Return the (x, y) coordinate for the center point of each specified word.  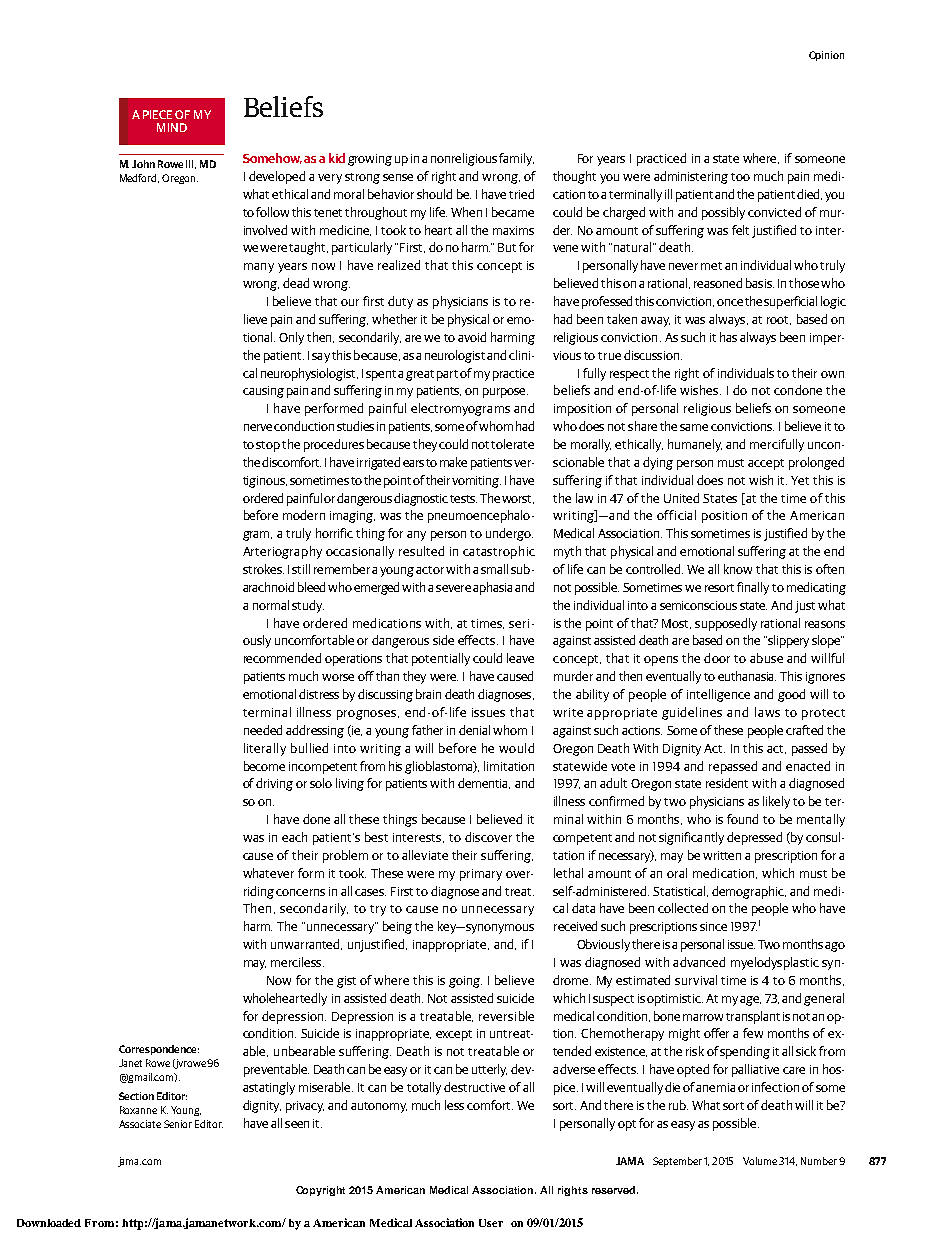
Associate (140, 1124)
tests (463, 499)
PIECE (157, 114)
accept (766, 464)
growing (370, 160)
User (491, 1223)
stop (268, 446)
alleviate (425, 855)
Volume (761, 1161)
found (742, 819)
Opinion (826, 56)
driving (274, 784)
